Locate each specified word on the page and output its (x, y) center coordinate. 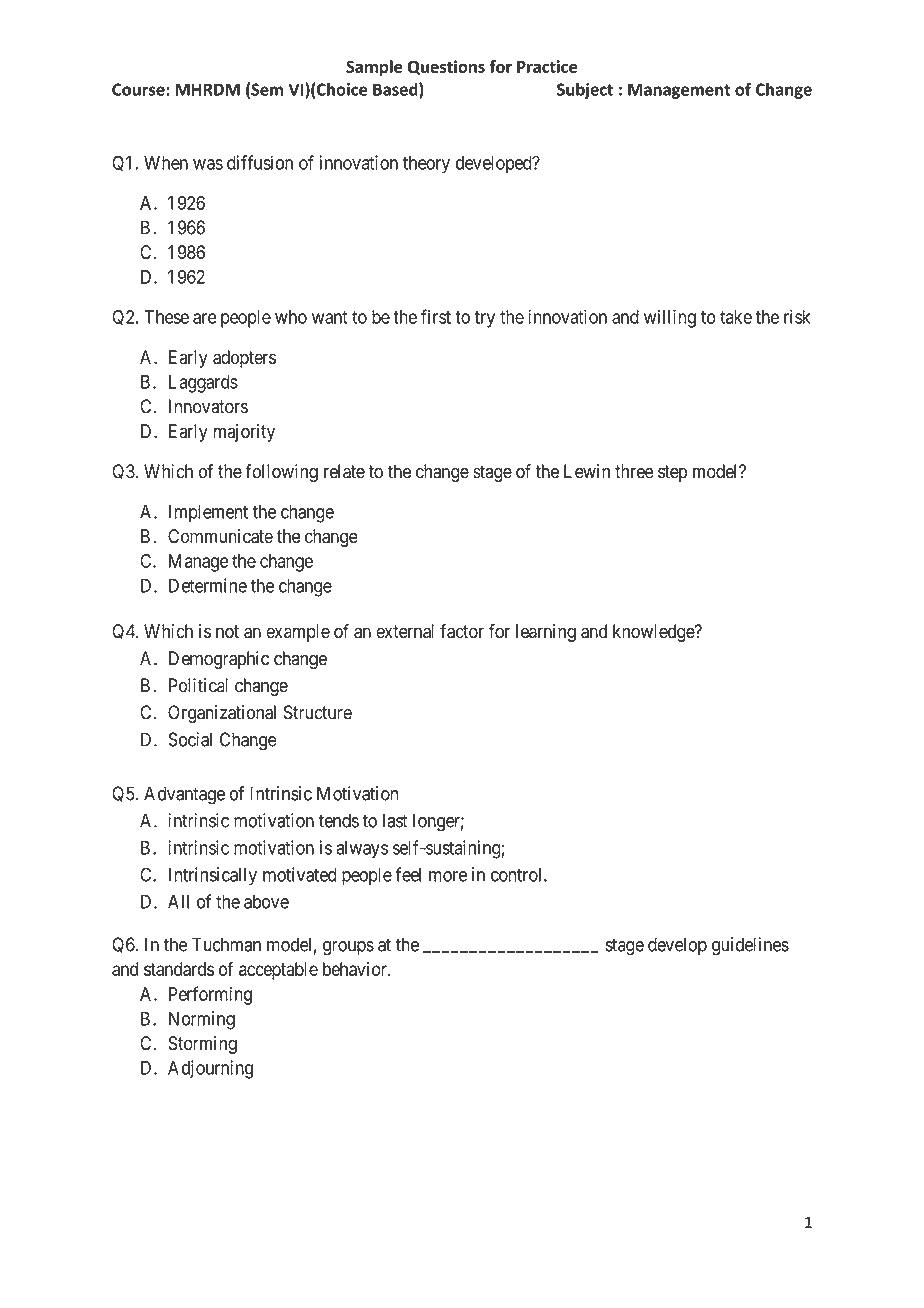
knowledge (654, 633)
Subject (585, 90)
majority (244, 433)
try (485, 319)
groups (348, 948)
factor (462, 631)
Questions (446, 67)
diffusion (260, 162)
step (672, 473)
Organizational (222, 714)
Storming (202, 1045)
